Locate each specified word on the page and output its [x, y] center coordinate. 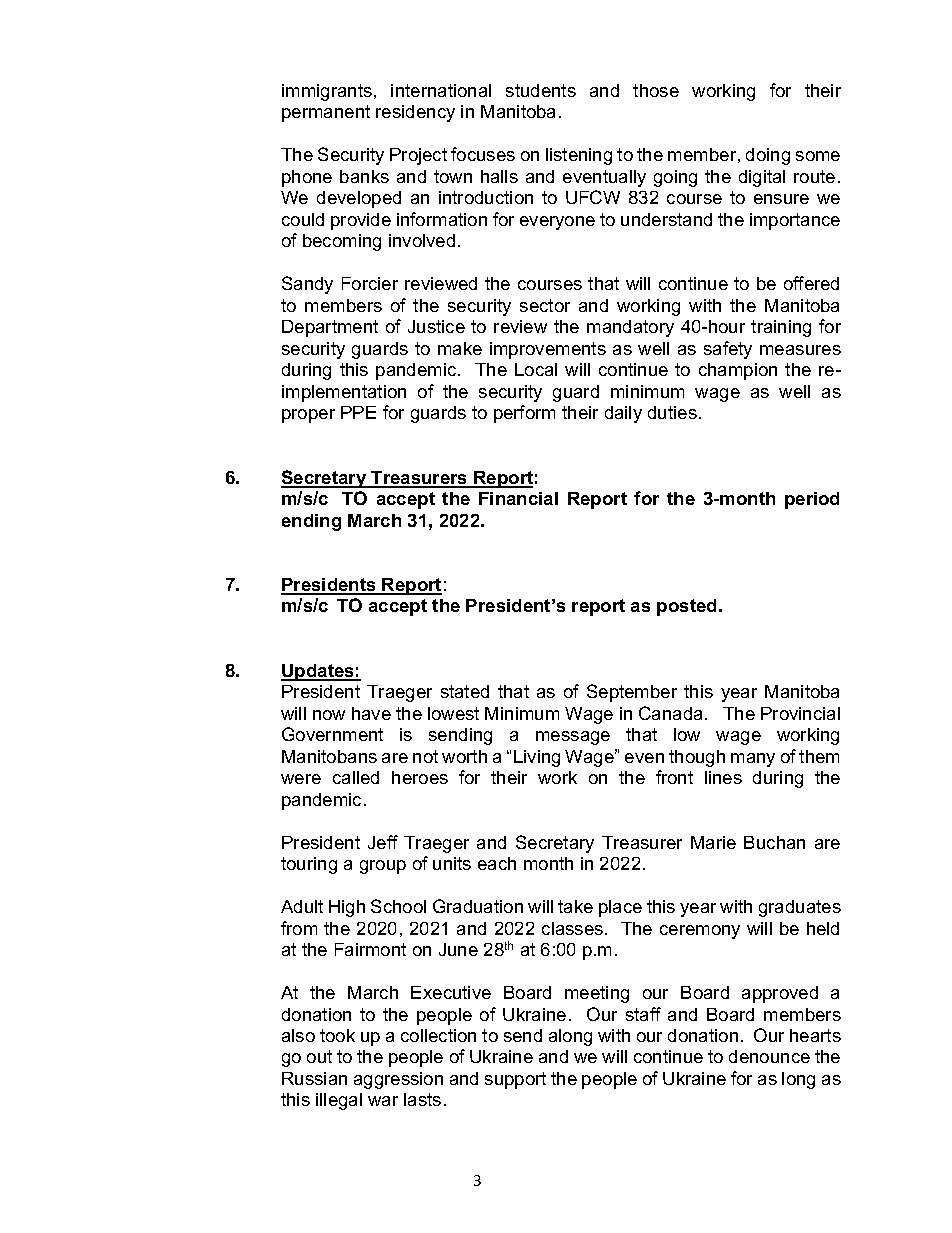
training [781, 328]
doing [768, 156]
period [812, 500]
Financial [518, 498]
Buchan [774, 842]
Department [330, 328]
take [575, 906]
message [573, 738]
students [541, 90]
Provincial [800, 713]
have [371, 713]
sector [545, 305]
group [383, 867]
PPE [358, 412]
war [383, 1101]
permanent [326, 113]
